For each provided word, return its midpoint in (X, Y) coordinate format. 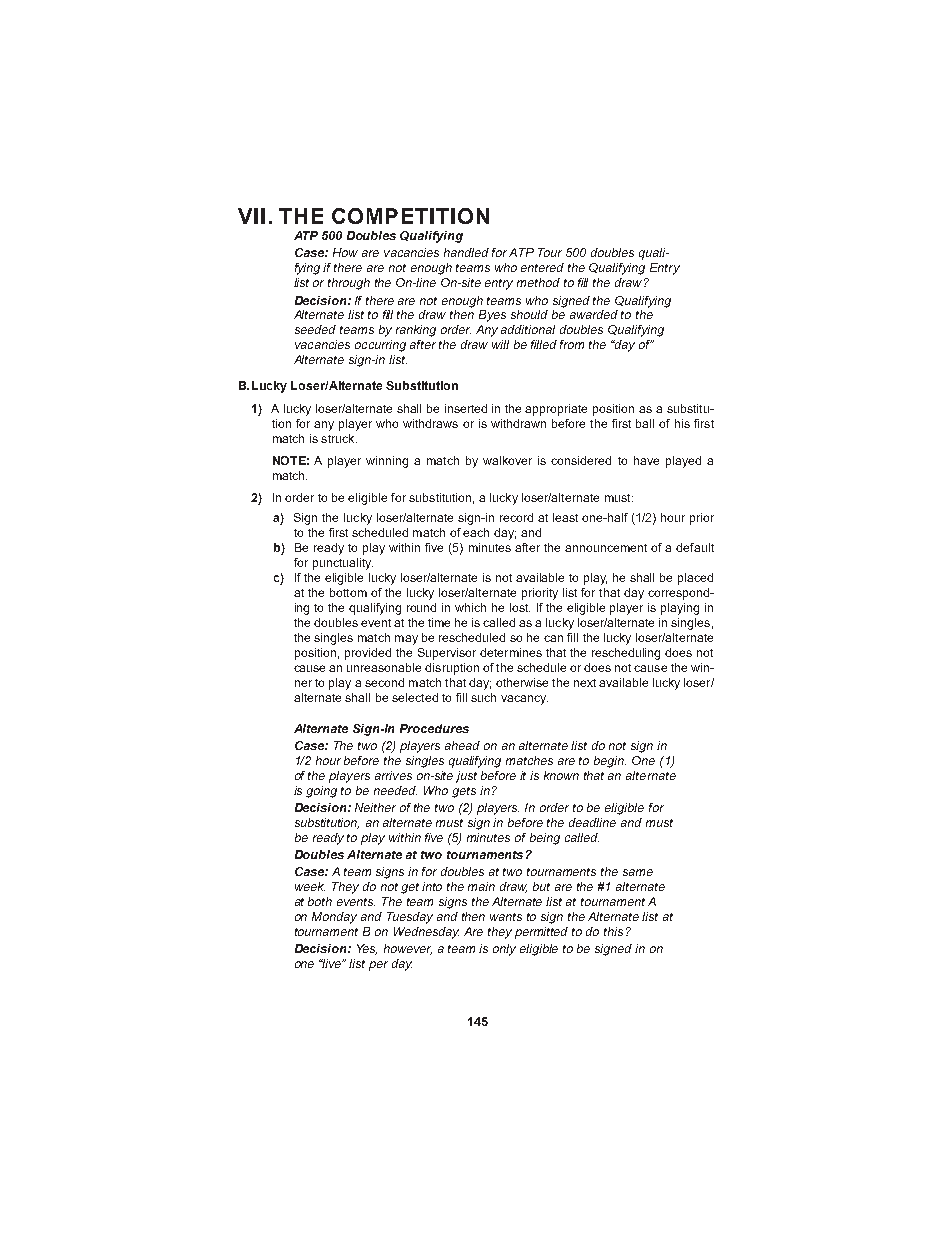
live (332, 963)
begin (610, 762)
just (466, 777)
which (470, 607)
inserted (466, 408)
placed (695, 579)
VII (251, 216)
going (321, 792)
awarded (594, 314)
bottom (348, 592)
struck (339, 438)
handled (466, 252)
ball (645, 423)
